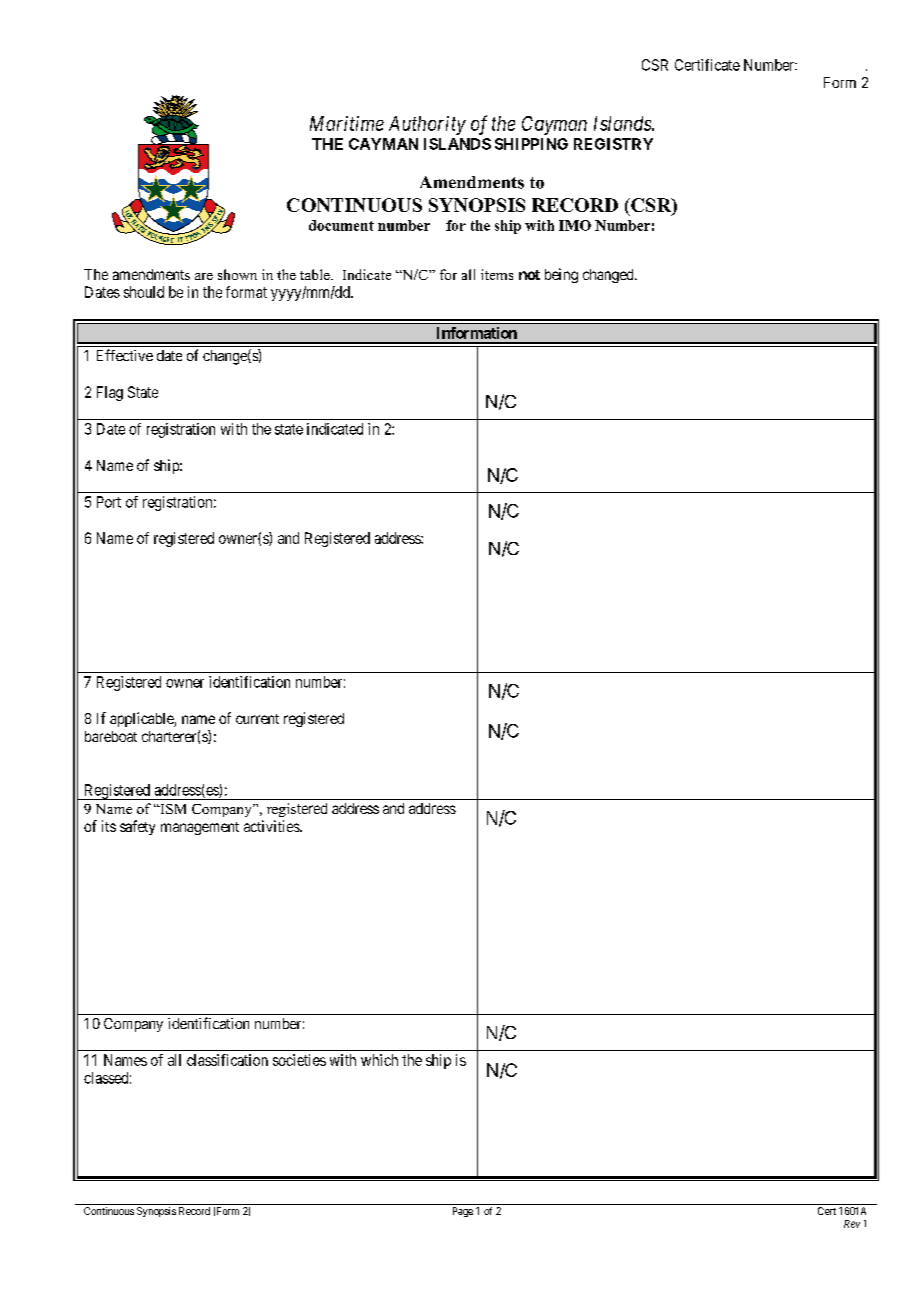 The image size is (924, 1307). I want to click on Page, so click(463, 1212).
